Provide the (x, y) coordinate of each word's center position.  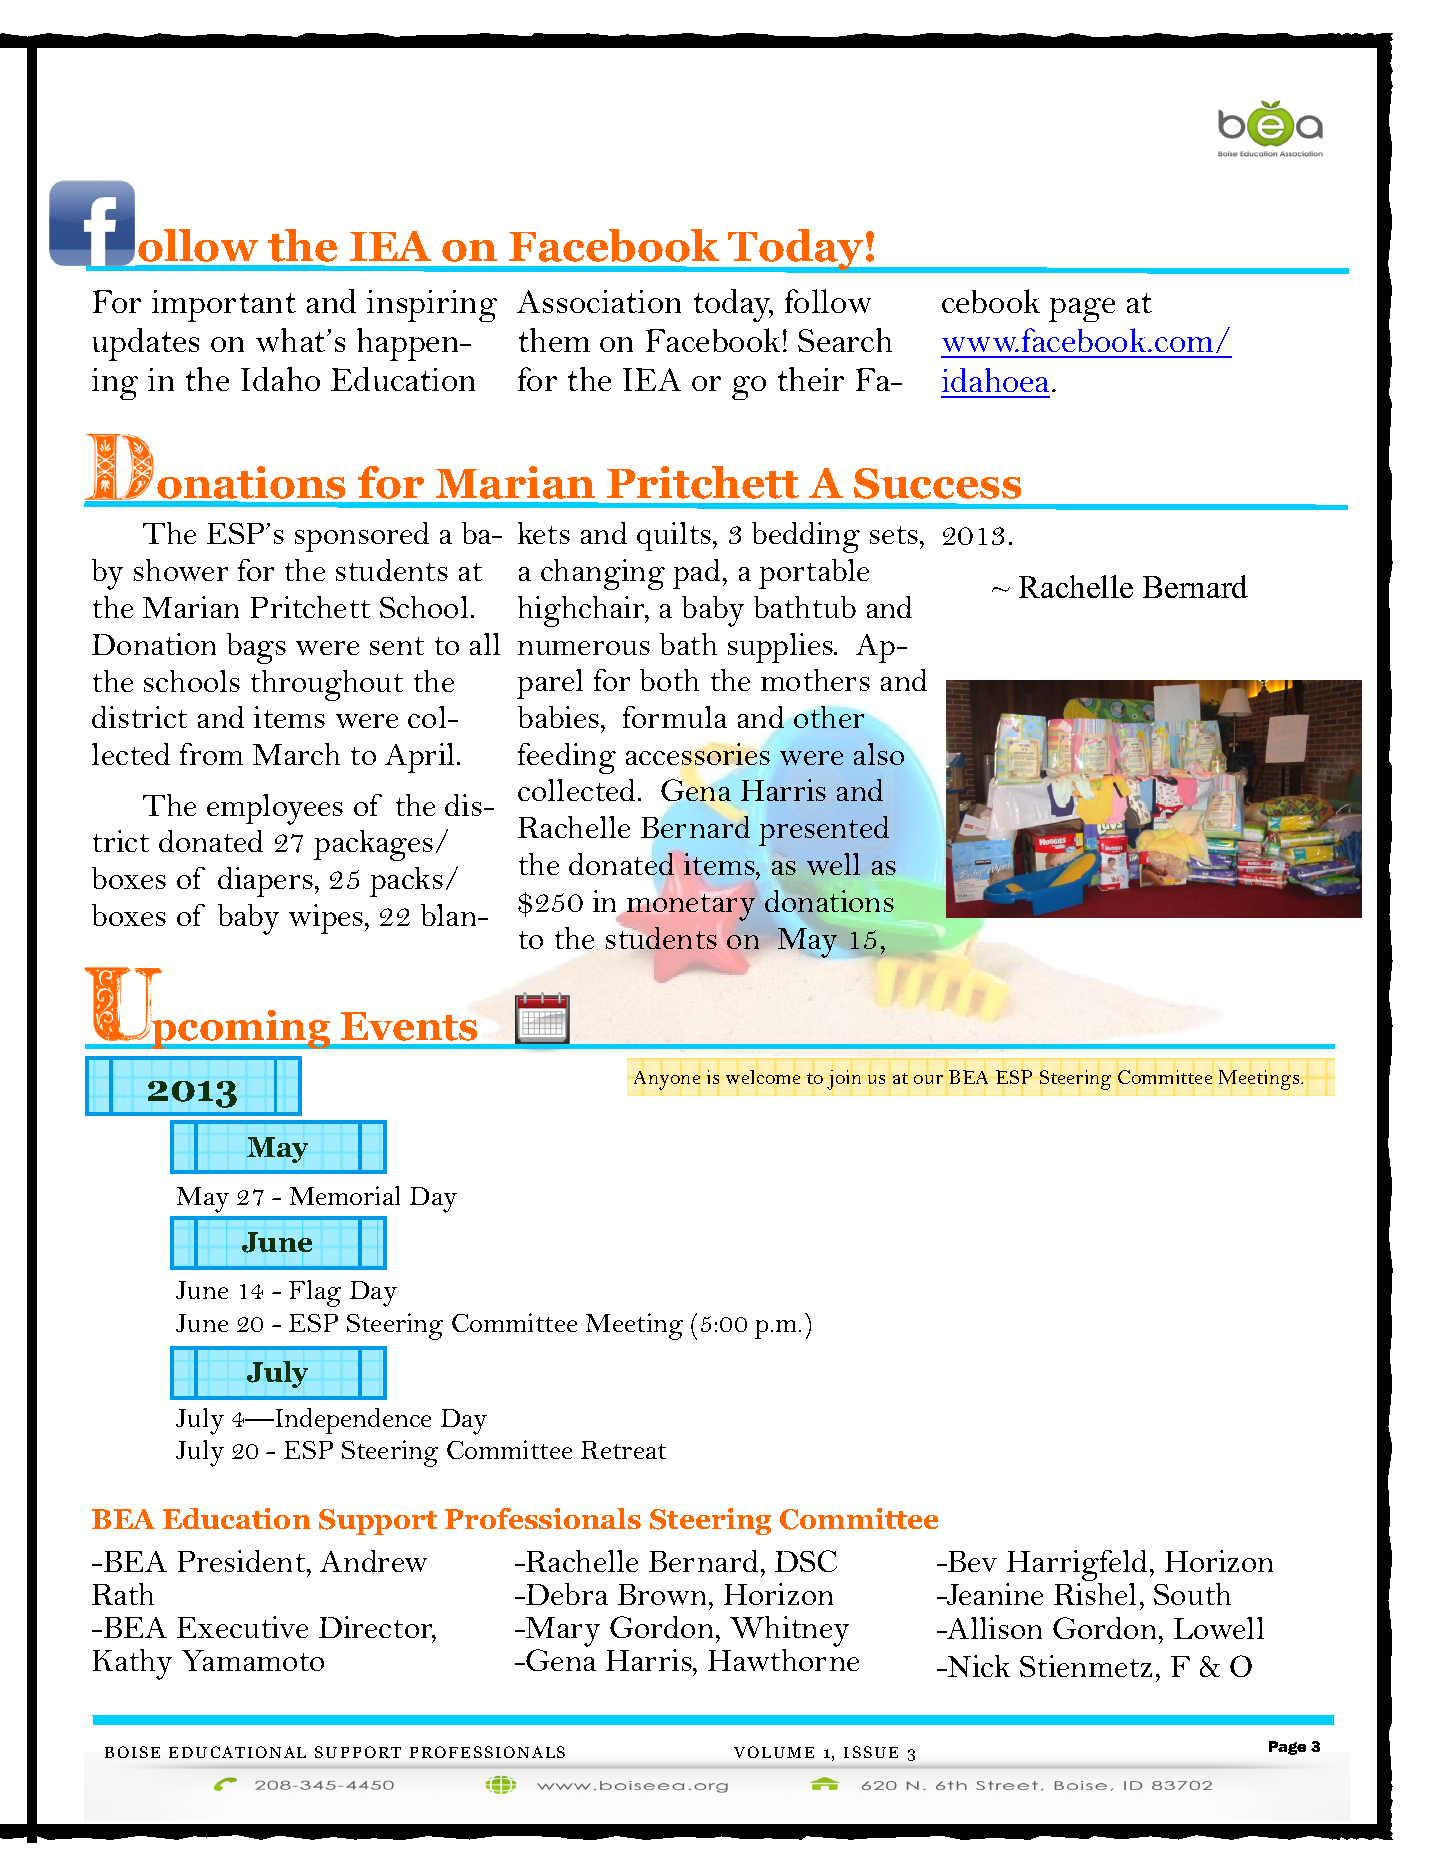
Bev (971, 1561)
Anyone (667, 1080)
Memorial (345, 1195)
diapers (267, 882)
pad (696, 574)
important (224, 306)
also (879, 754)
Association (599, 301)
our (928, 1079)
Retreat (623, 1450)
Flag (315, 1293)
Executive (242, 1627)
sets (895, 535)
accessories (698, 754)
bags (256, 648)
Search (845, 340)
